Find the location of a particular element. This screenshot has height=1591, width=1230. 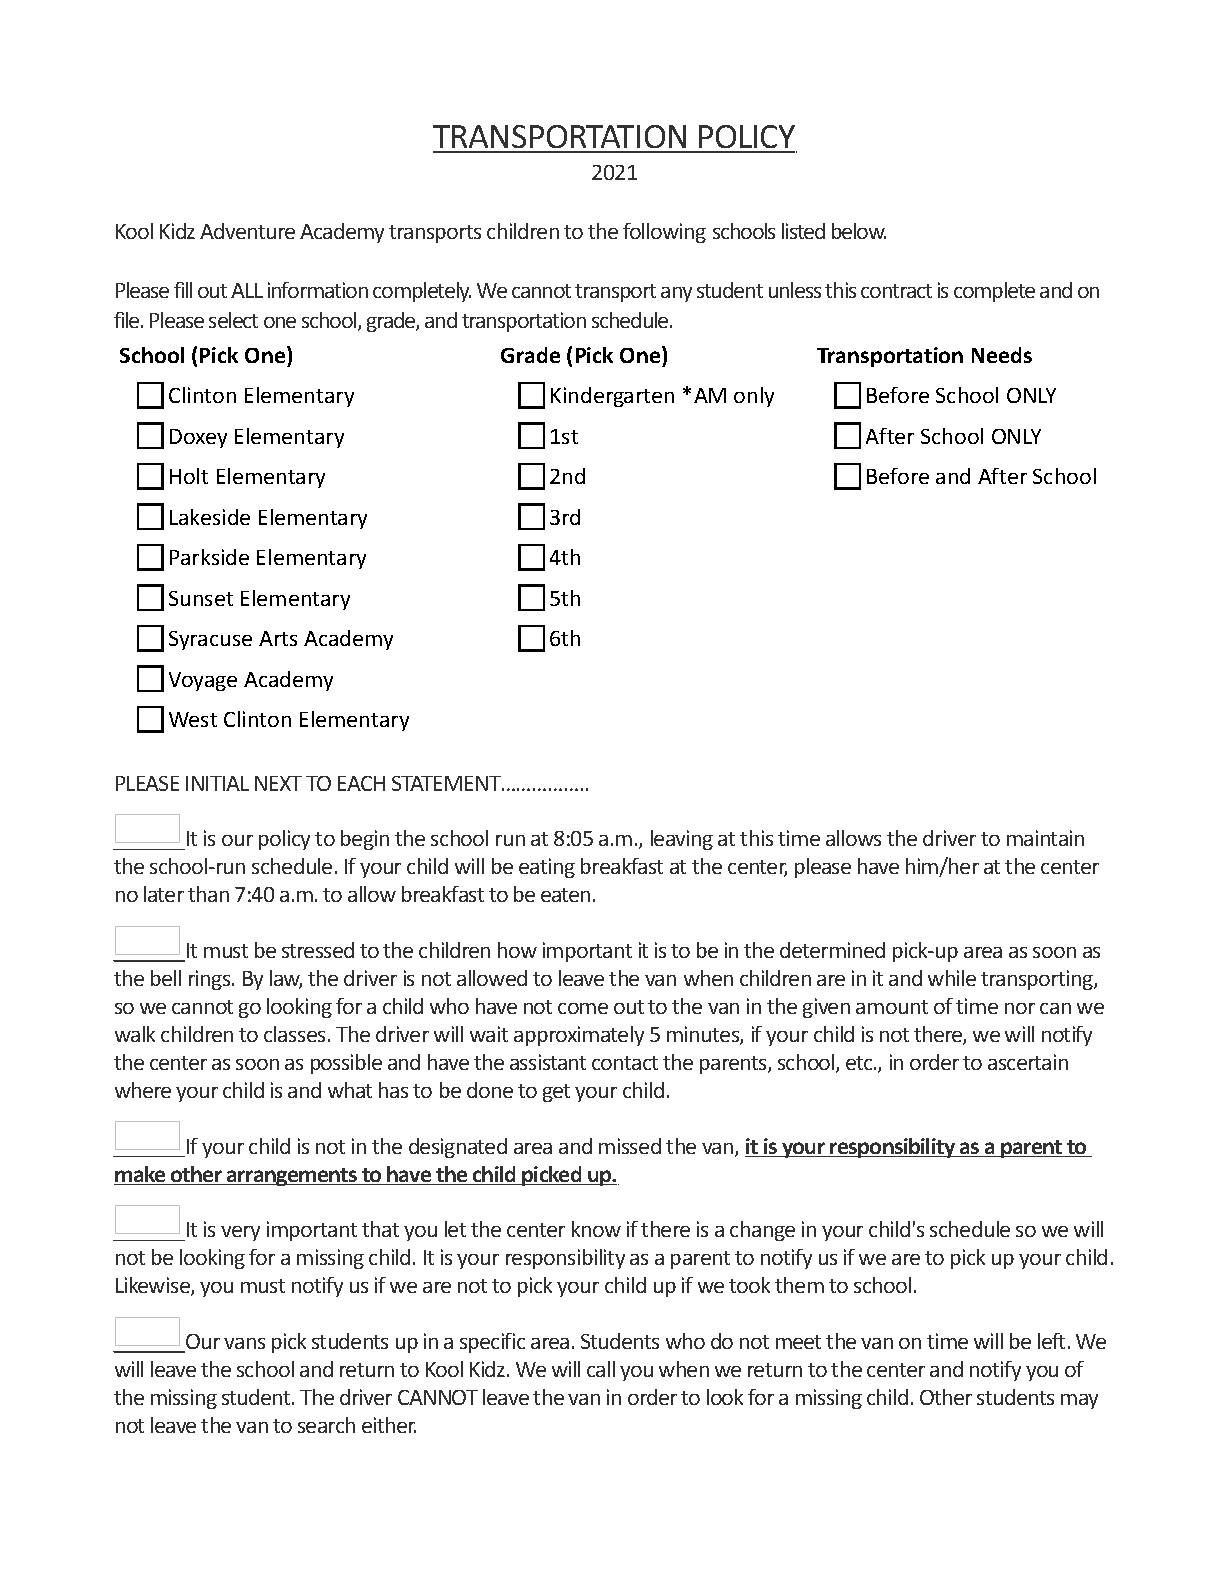

come is located at coordinates (583, 1008).
